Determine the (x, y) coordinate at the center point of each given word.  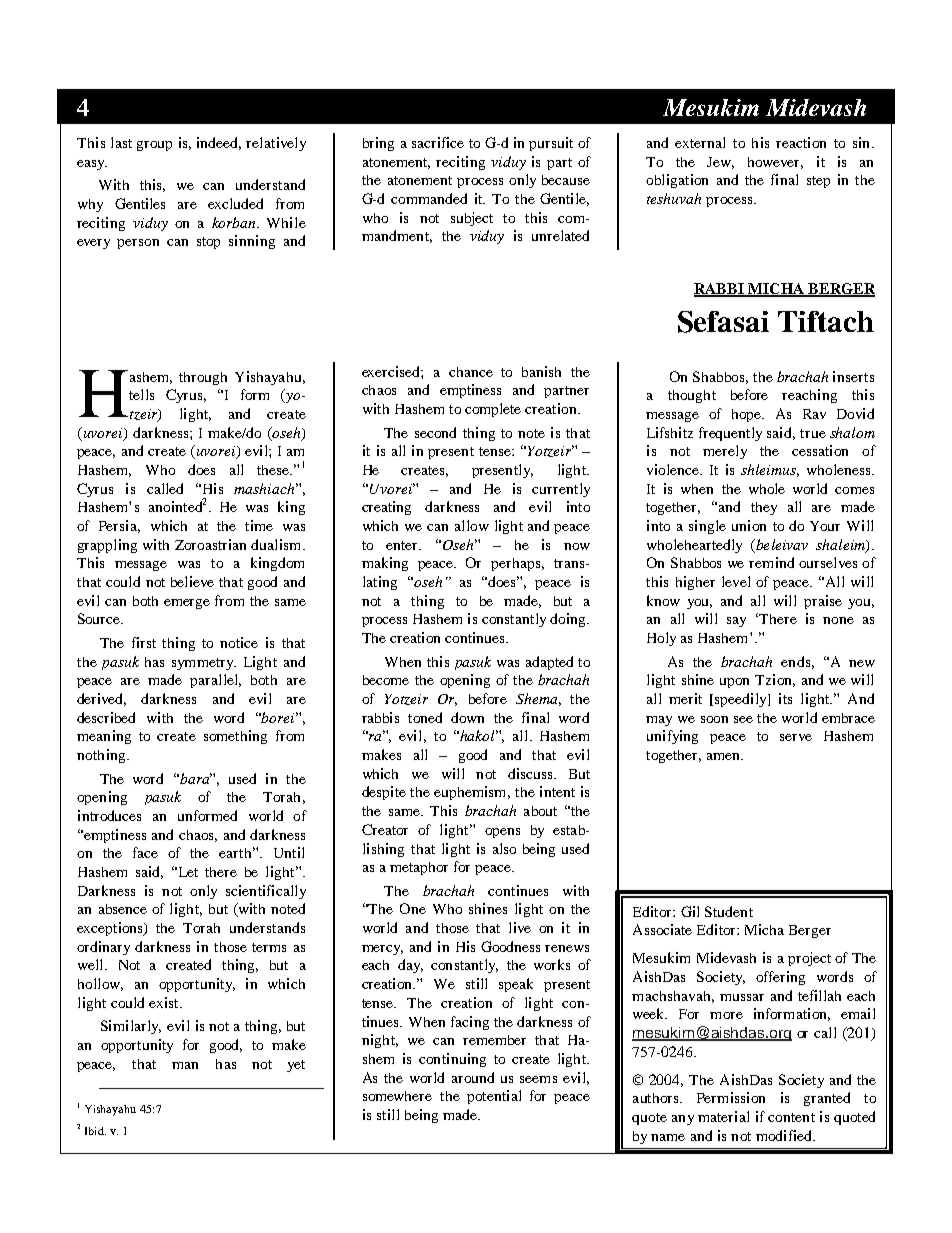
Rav (814, 414)
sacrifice (438, 142)
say (736, 622)
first (144, 642)
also (504, 848)
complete (493, 410)
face (145, 852)
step (818, 182)
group (154, 146)
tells (141, 394)
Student (729, 911)
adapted (549, 663)
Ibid (95, 1131)
